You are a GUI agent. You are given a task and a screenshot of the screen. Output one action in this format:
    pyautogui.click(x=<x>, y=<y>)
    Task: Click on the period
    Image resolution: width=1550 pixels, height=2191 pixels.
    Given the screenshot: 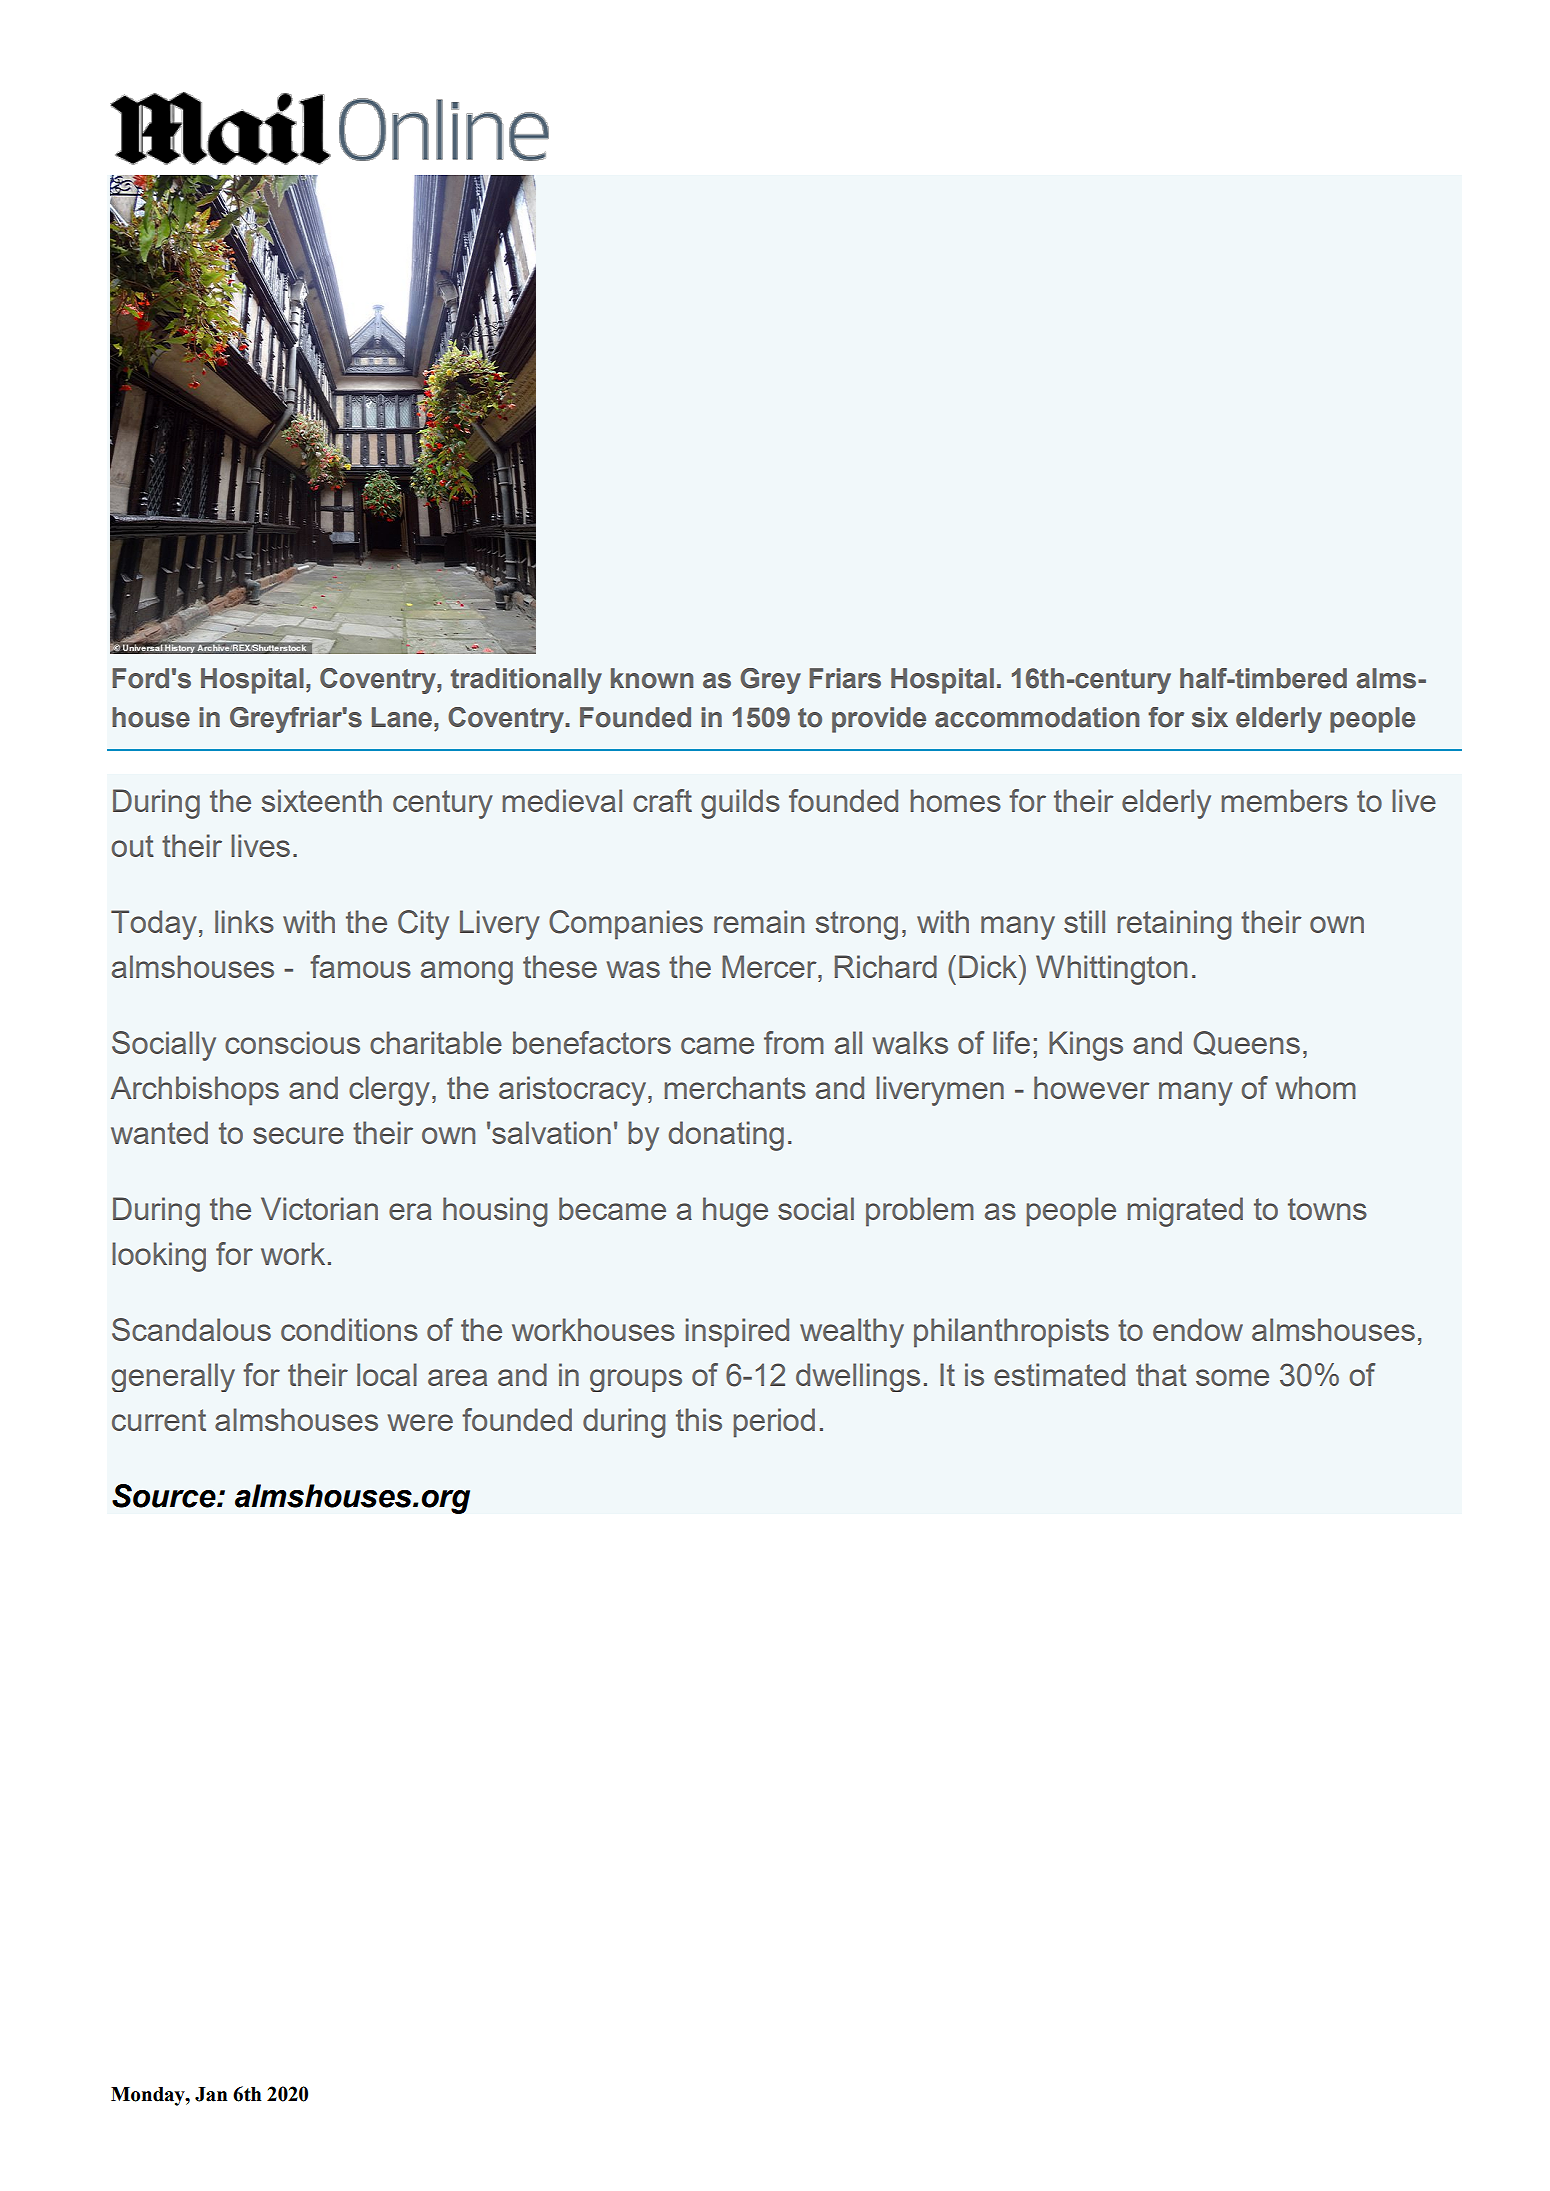 What is the action you would take?
    pyautogui.click(x=774, y=1423)
